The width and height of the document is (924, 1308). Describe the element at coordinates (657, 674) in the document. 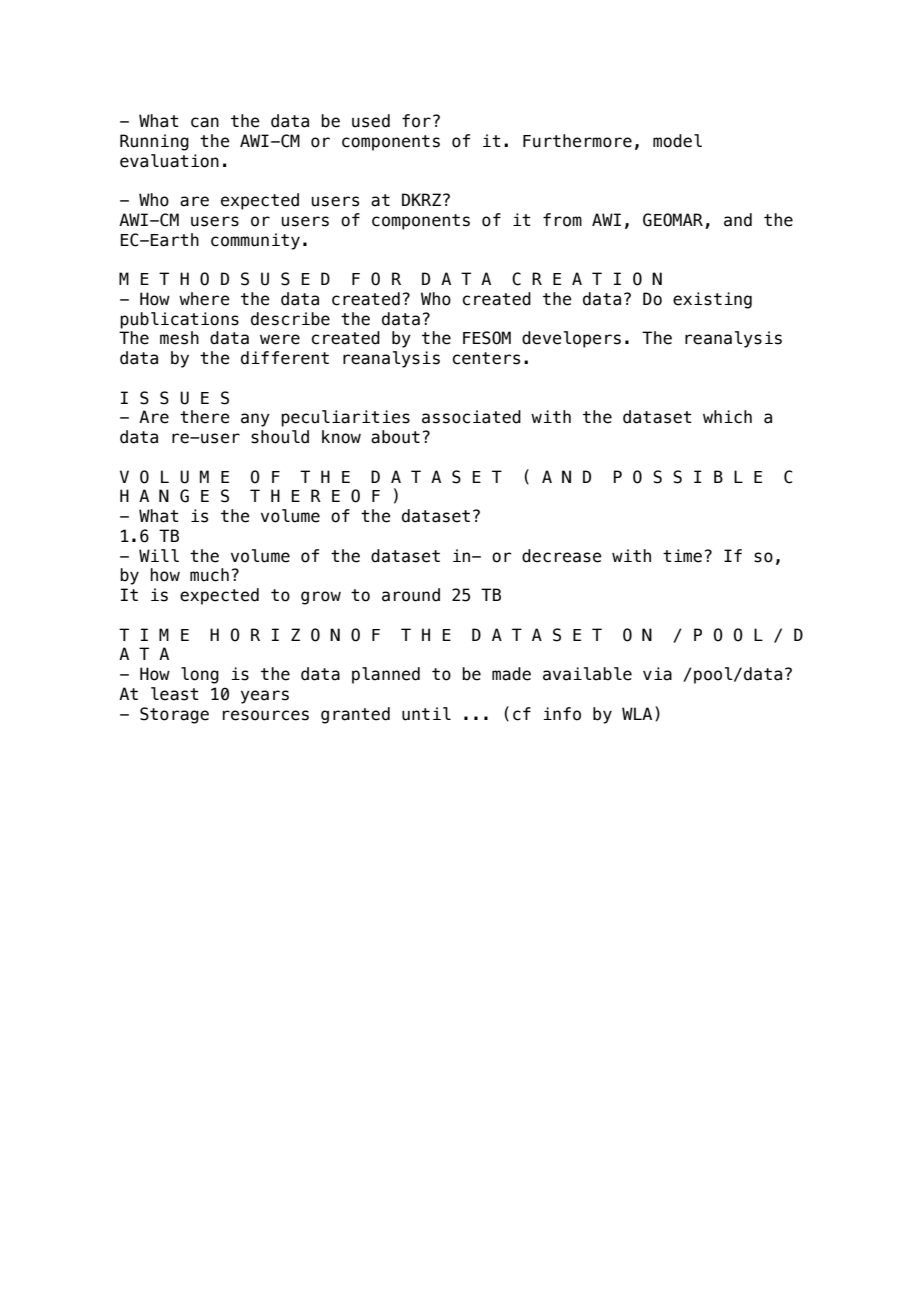

I see `via` at that location.
